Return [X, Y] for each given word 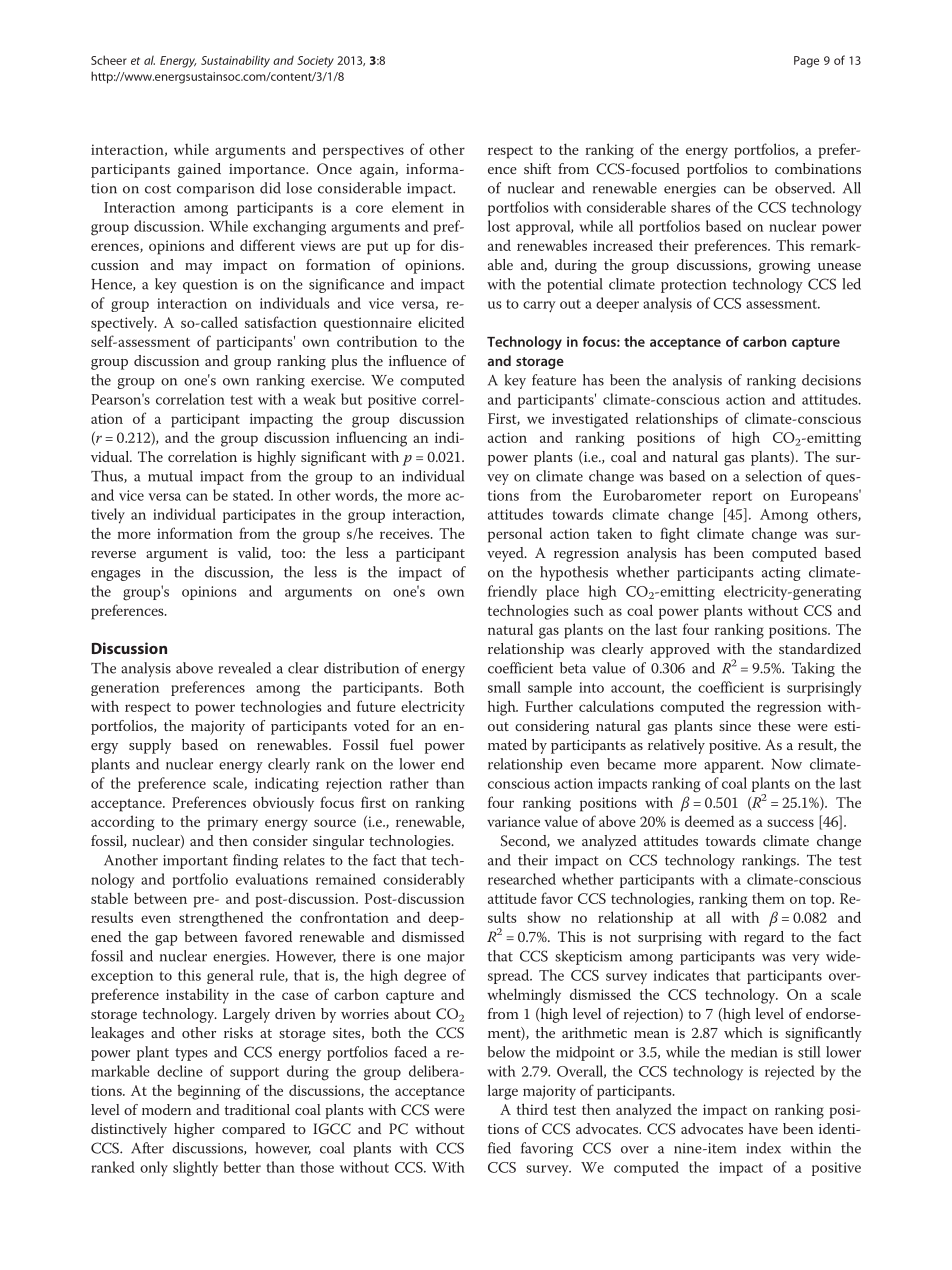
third [532, 1109]
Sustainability [235, 61]
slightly [195, 1169]
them [768, 898]
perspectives [363, 151]
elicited [441, 322]
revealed [245, 668]
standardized [820, 648]
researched [522, 879]
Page [806, 62]
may [198, 268]
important [195, 862]
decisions [831, 380]
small [504, 687]
